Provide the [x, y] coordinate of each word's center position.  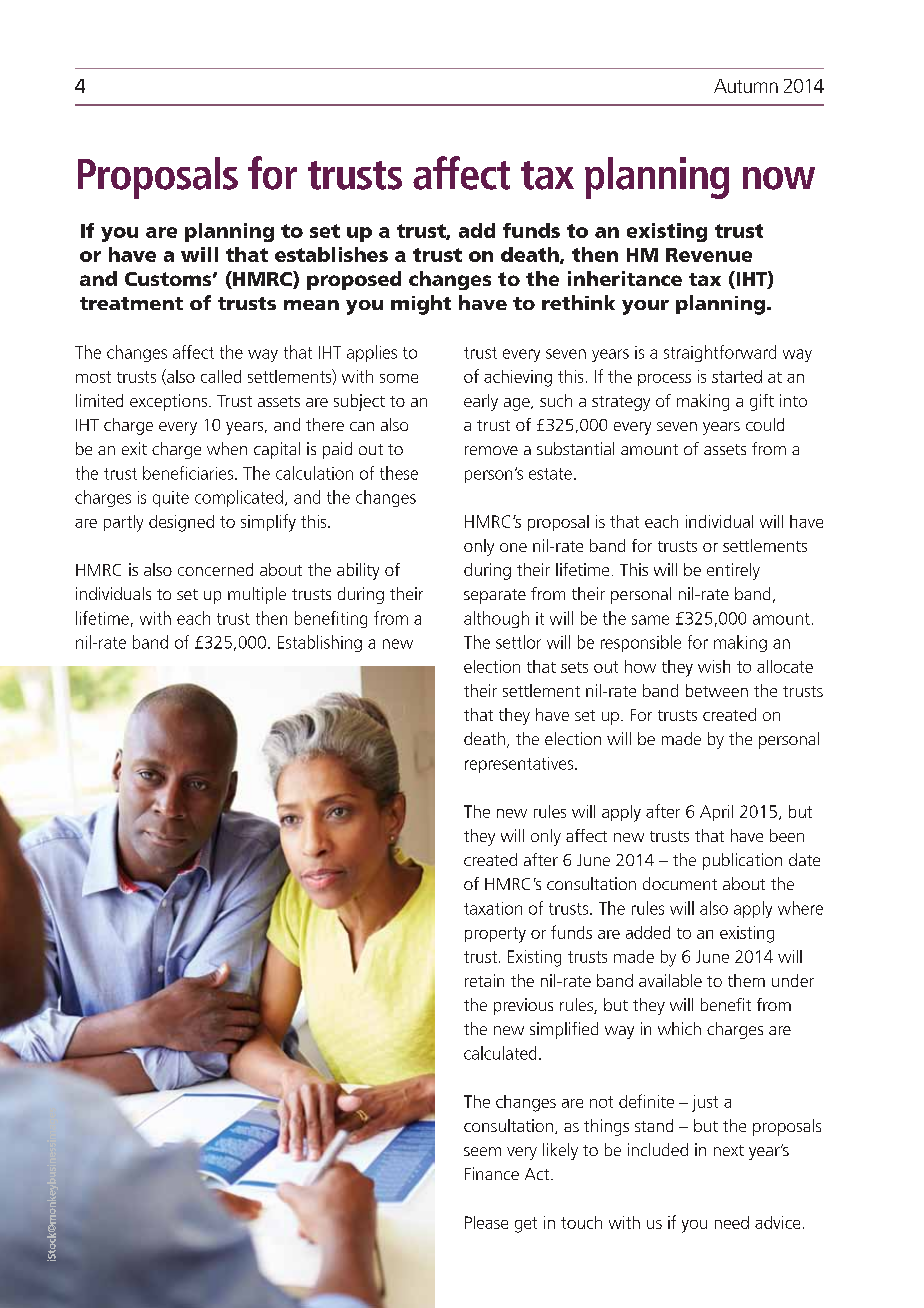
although [496, 619]
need [732, 1222]
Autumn [746, 86]
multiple [257, 595]
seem [482, 1151]
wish [714, 666]
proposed [354, 280]
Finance [492, 1173]
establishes [331, 254]
